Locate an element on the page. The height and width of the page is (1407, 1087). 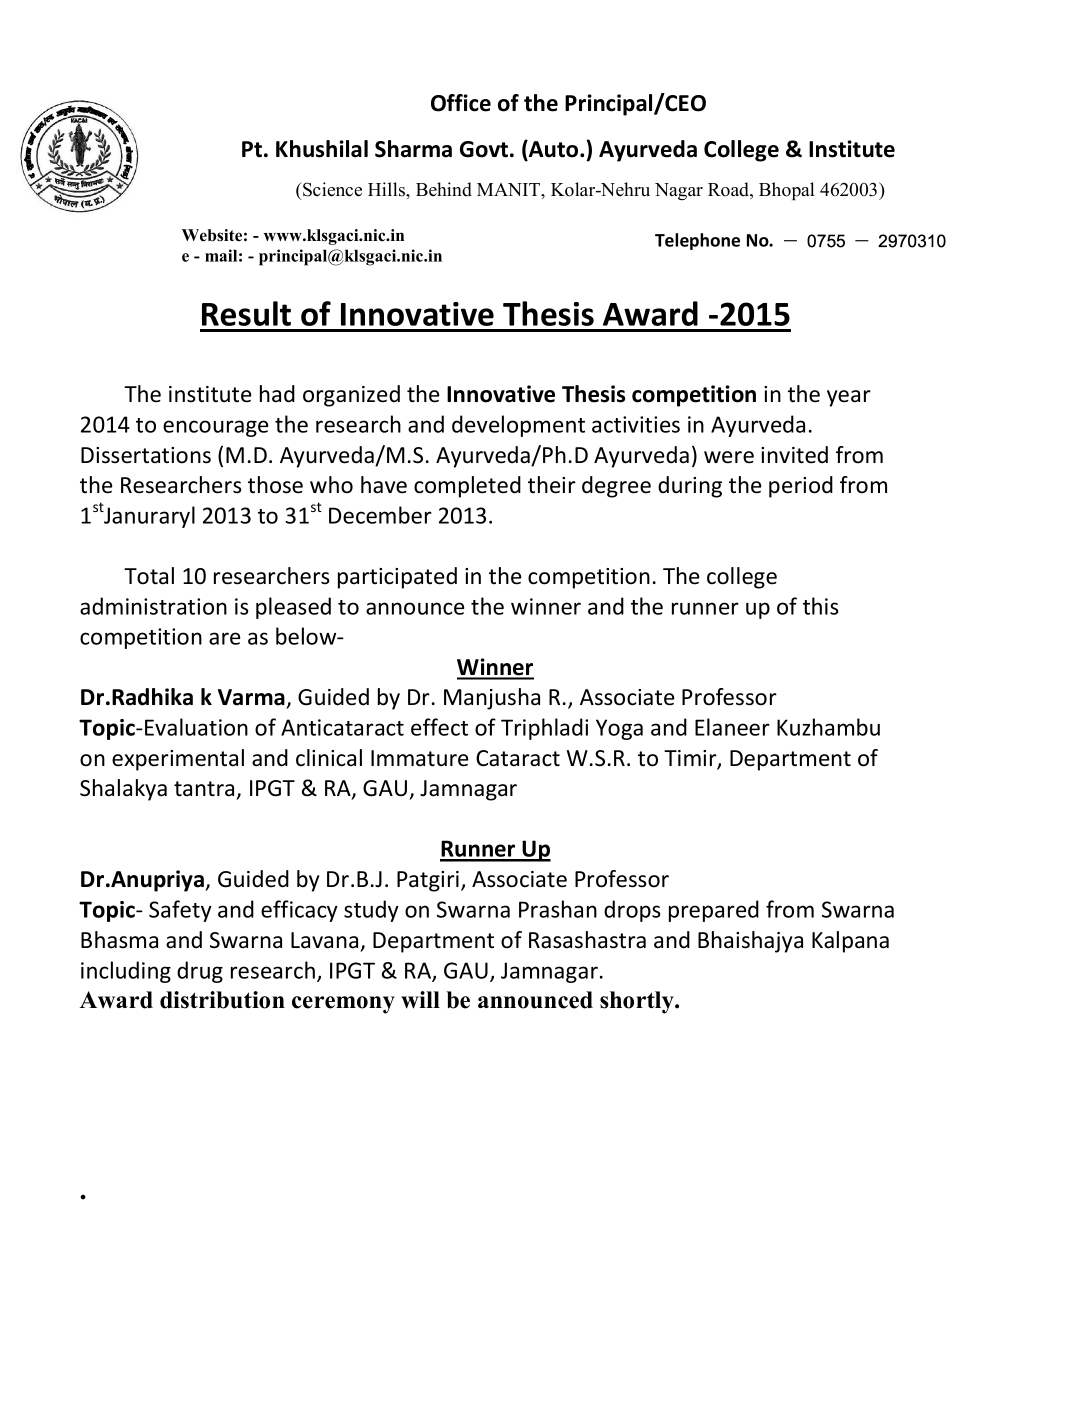
Science is located at coordinates (331, 189).
